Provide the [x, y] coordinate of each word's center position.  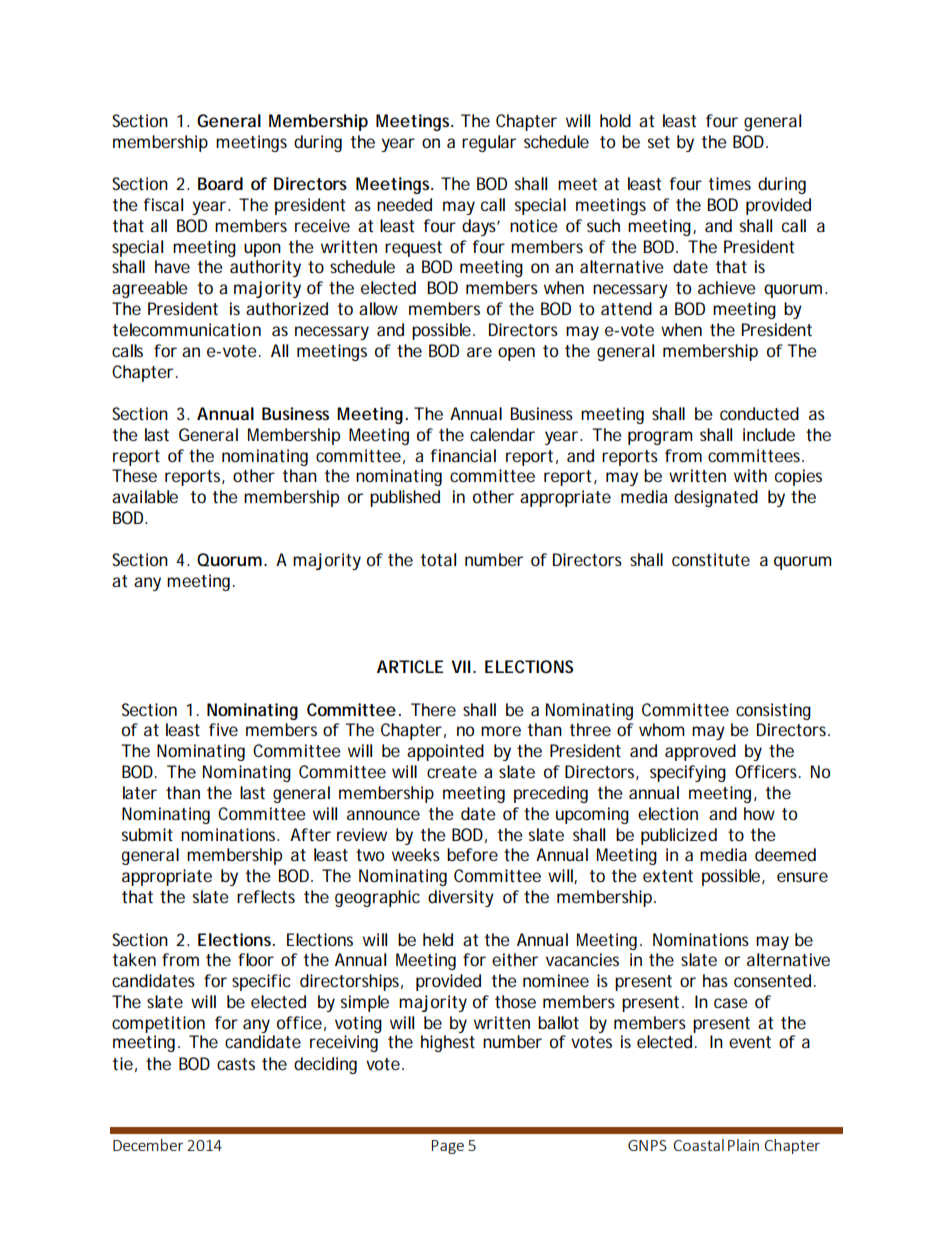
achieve [727, 287]
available [145, 496]
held [438, 939]
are [479, 352]
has [715, 980]
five [223, 729]
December [148, 1145]
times [729, 183]
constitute [711, 559]
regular [489, 143]
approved [700, 752]
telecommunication [186, 329]
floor [256, 959]
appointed [445, 752]
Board [220, 183]
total [438, 559]
